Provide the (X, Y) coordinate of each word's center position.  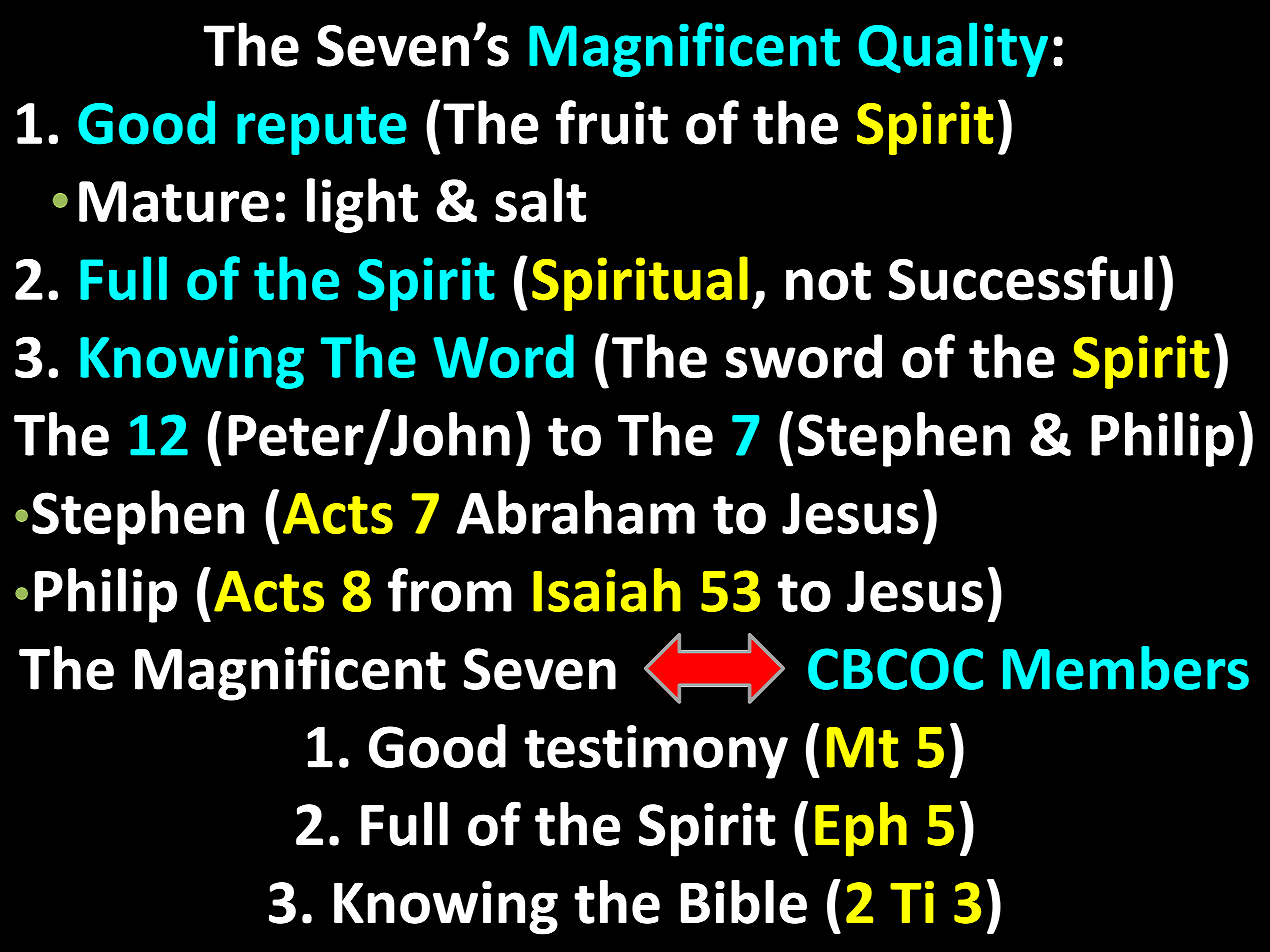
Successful (1021, 278)
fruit (612, 122)
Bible (744, 902)
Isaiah (607, 590)
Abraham (576, 512)
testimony (656, 752)
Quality (953, 49)
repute (322, 130)
